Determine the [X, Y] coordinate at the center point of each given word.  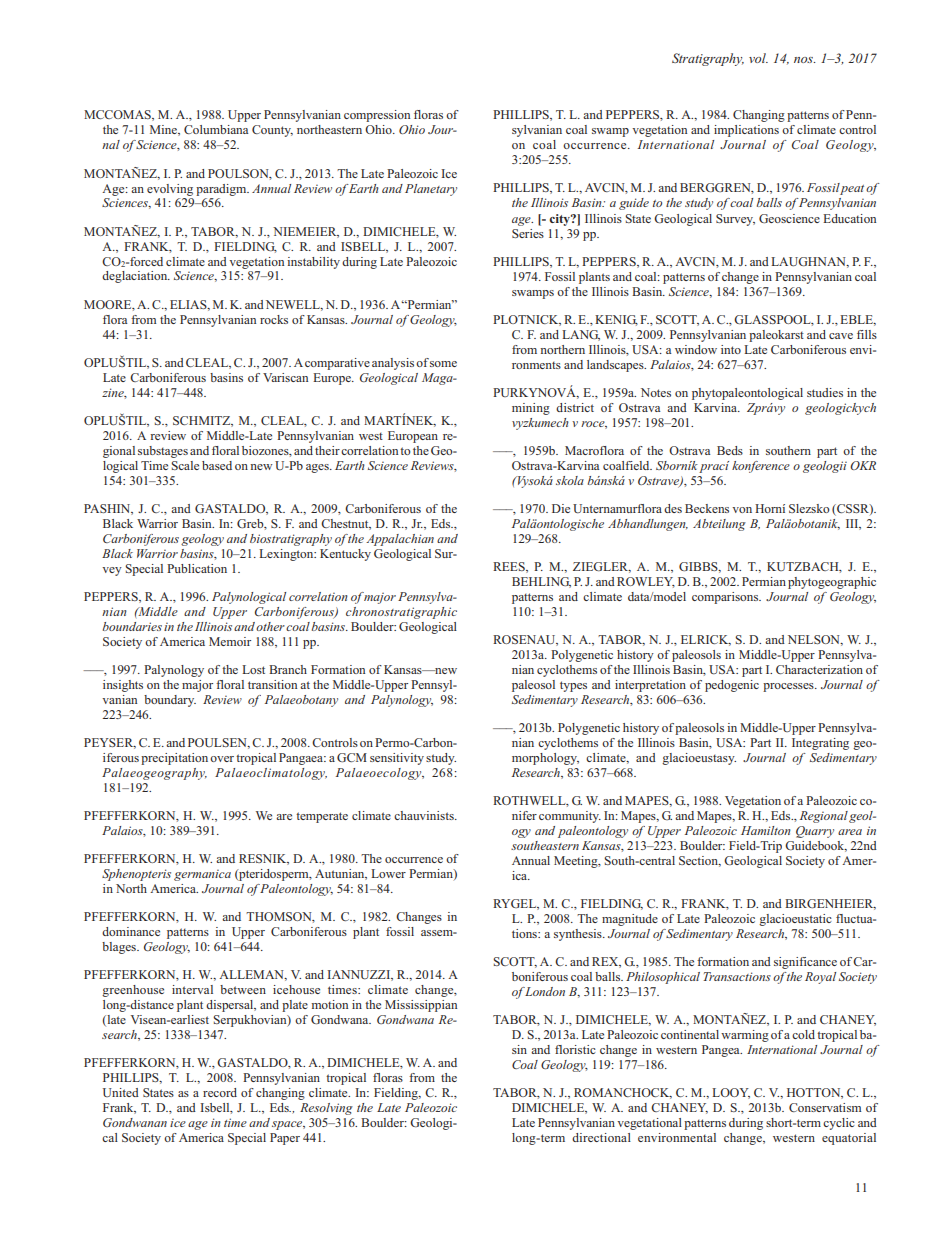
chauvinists [425, 815]
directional [601, 1137]
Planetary [431, 190]
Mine [164, 130]
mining [531, 409]
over [222, 759]
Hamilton [766, 830]
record [220, 1092]
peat [851, 189]
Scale [185, 465]
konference [761, 467]
